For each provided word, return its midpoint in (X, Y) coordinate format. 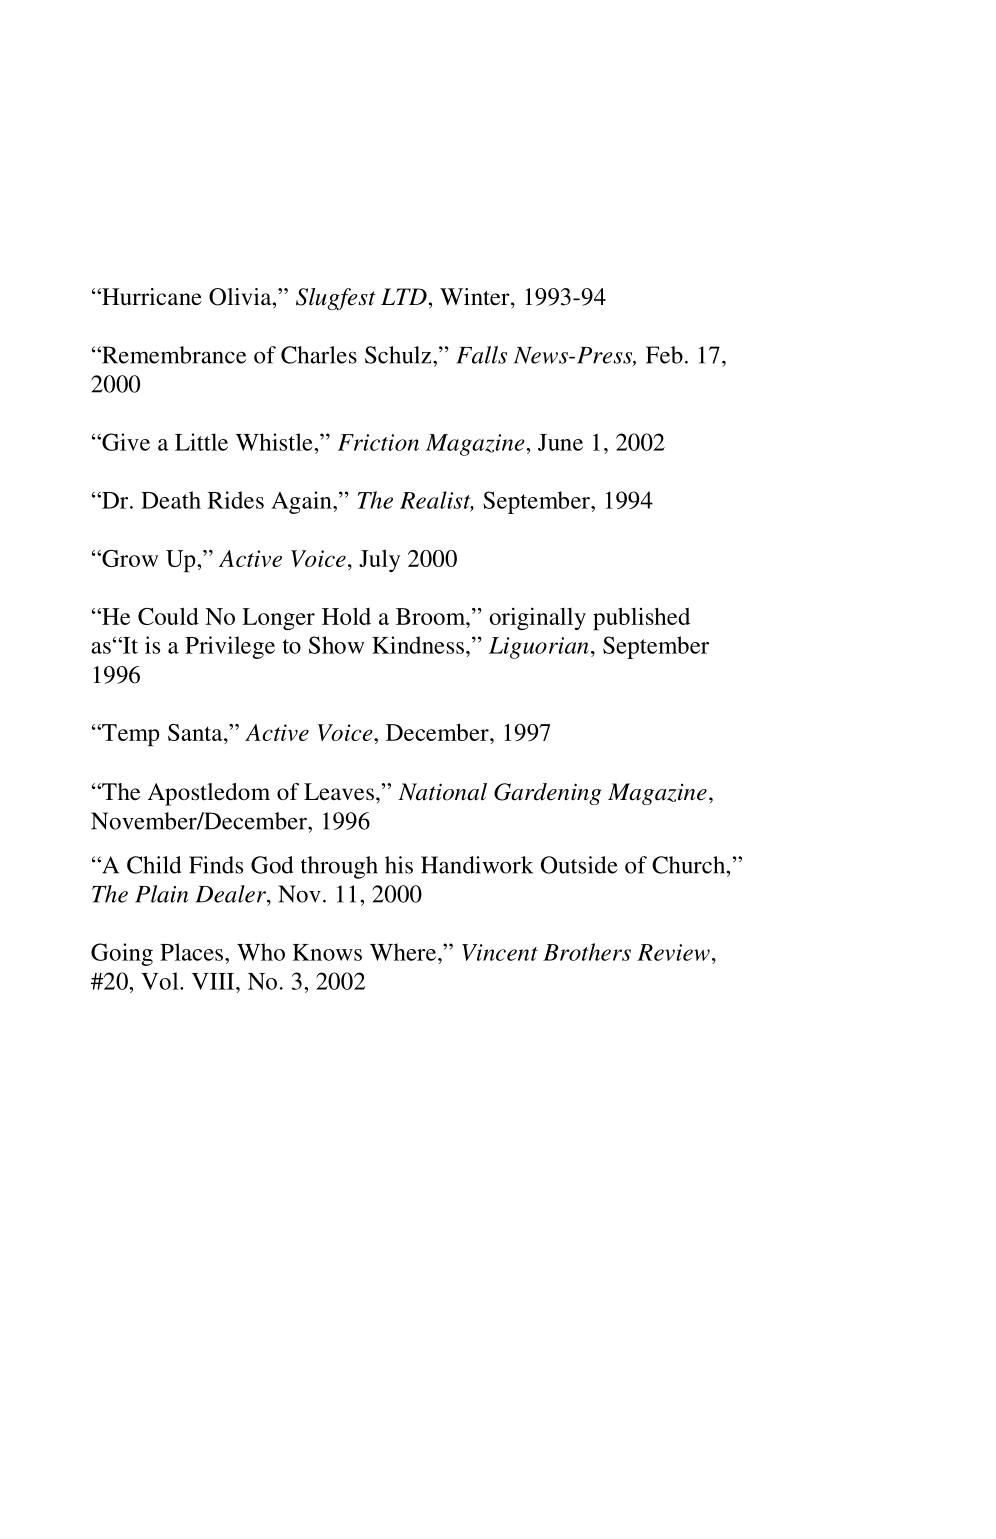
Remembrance (173, 355)
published (641, 618)
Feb (664, 355)
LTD (405, 296)
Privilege (230, 647)
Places (191, 952)
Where (404, 952)
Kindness (418, 645)
